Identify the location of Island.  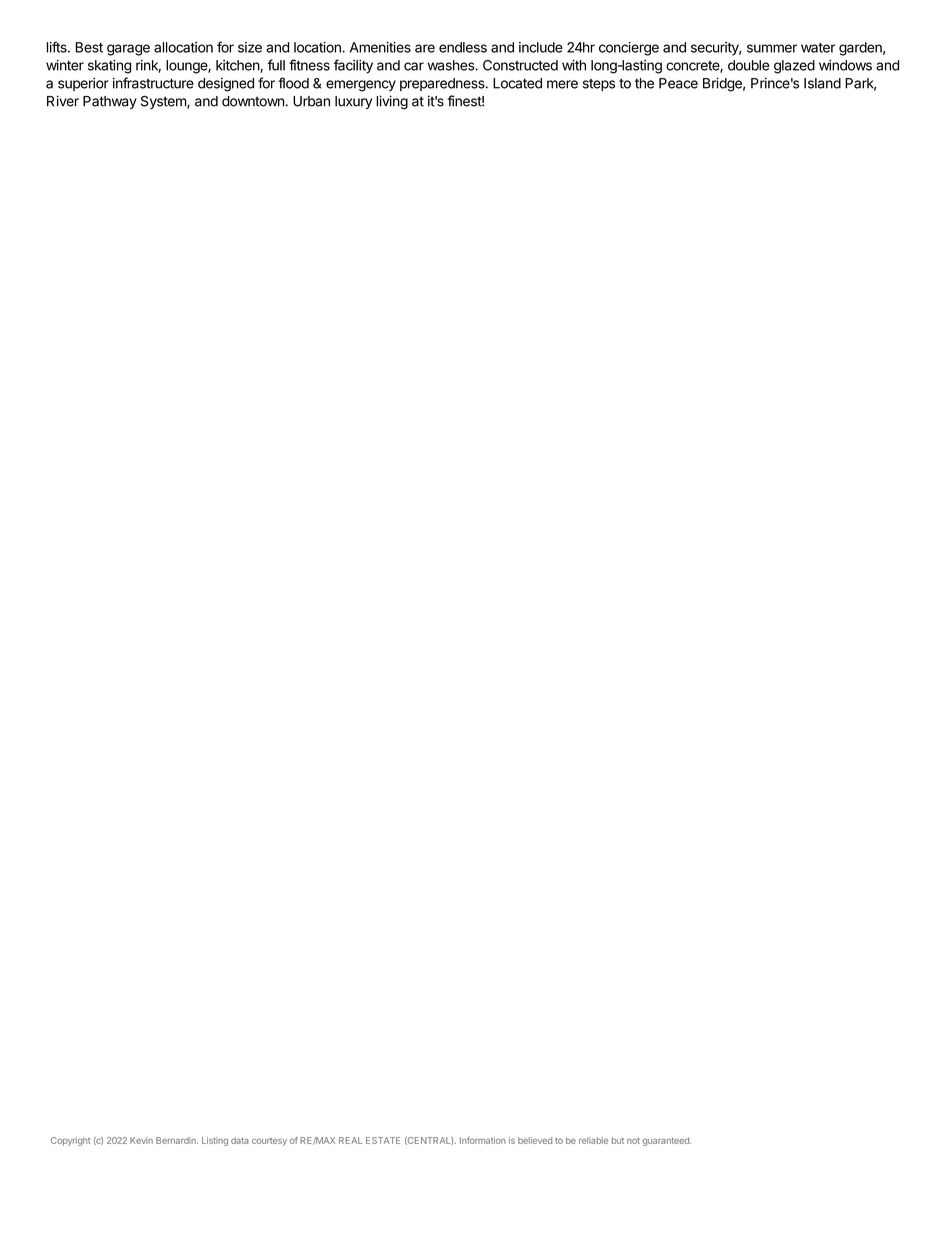
(822, 83).
